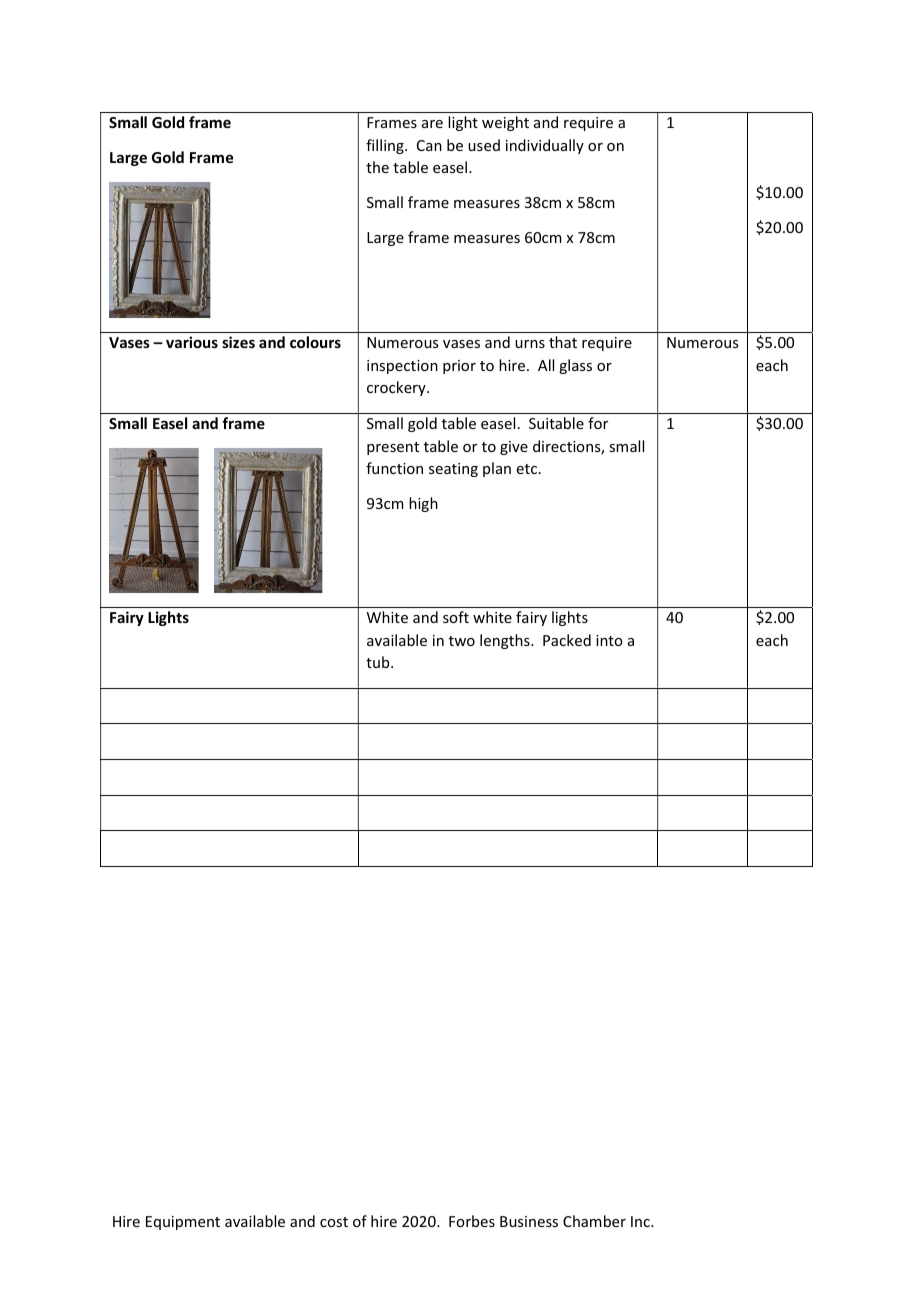 Image resolution: width=924 pixels, height=1308 pixels. Describe the element at coordinates (641, 1221) in the screenshot. I see `Inc` at that location.
